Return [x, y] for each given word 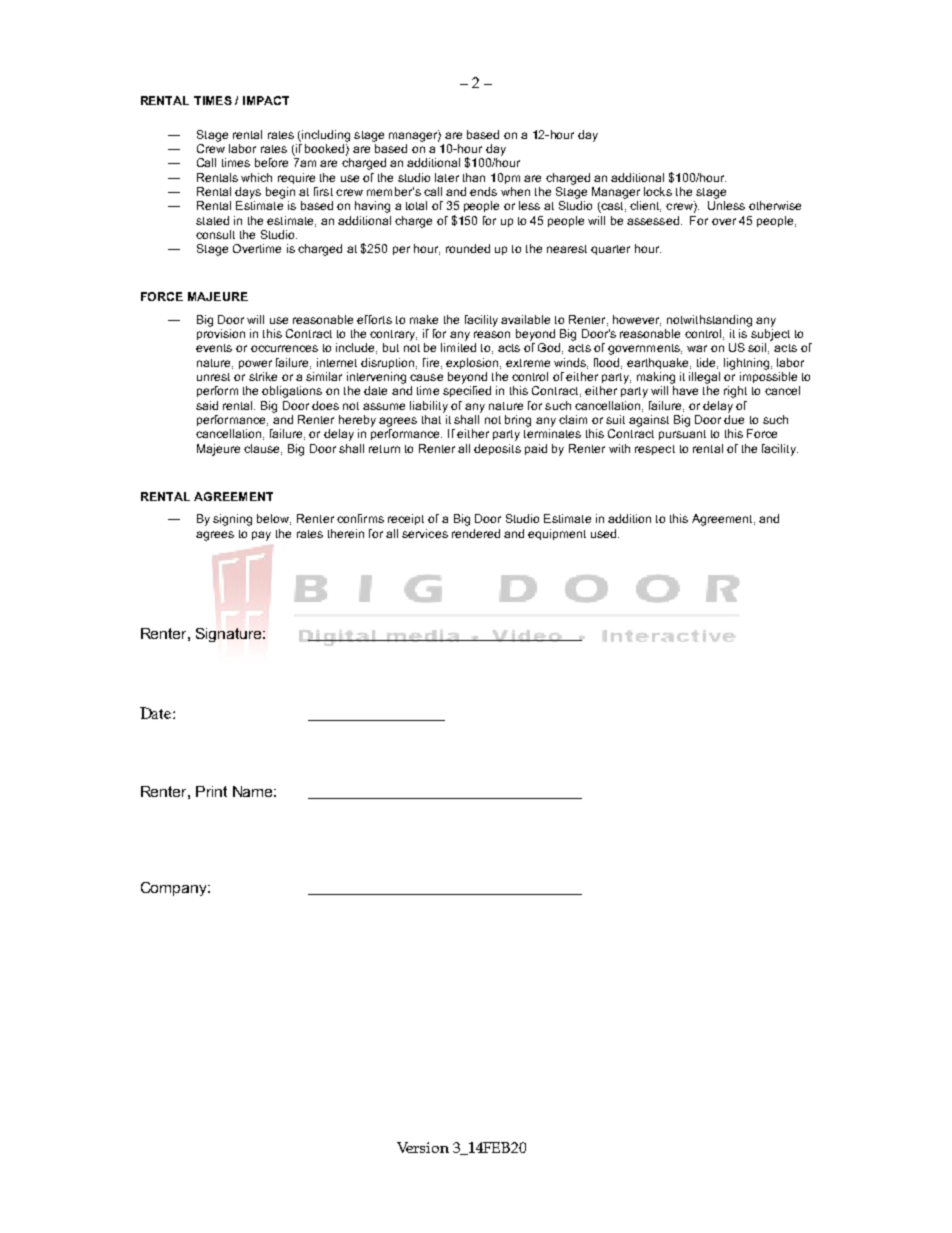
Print [211, 791]
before [271, 162]
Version [423, 1147]
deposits [497, 449]
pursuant [682, 435]
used [605, 533]
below [274, 519]
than [474, 177]
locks [658, 191]
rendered [476, 533]
